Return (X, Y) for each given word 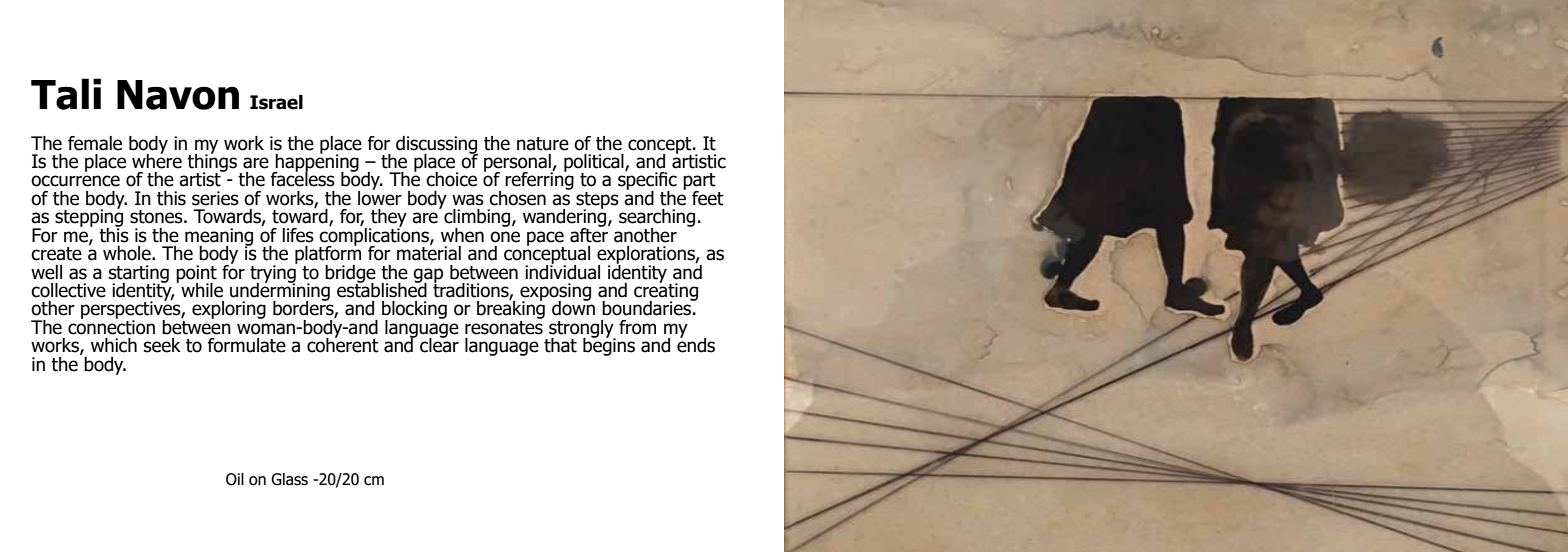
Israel (276, 102)
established (382, 289)
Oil (235, 479)
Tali (66, 94)
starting (139, 275)
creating (666, 292)
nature (543, 144)
